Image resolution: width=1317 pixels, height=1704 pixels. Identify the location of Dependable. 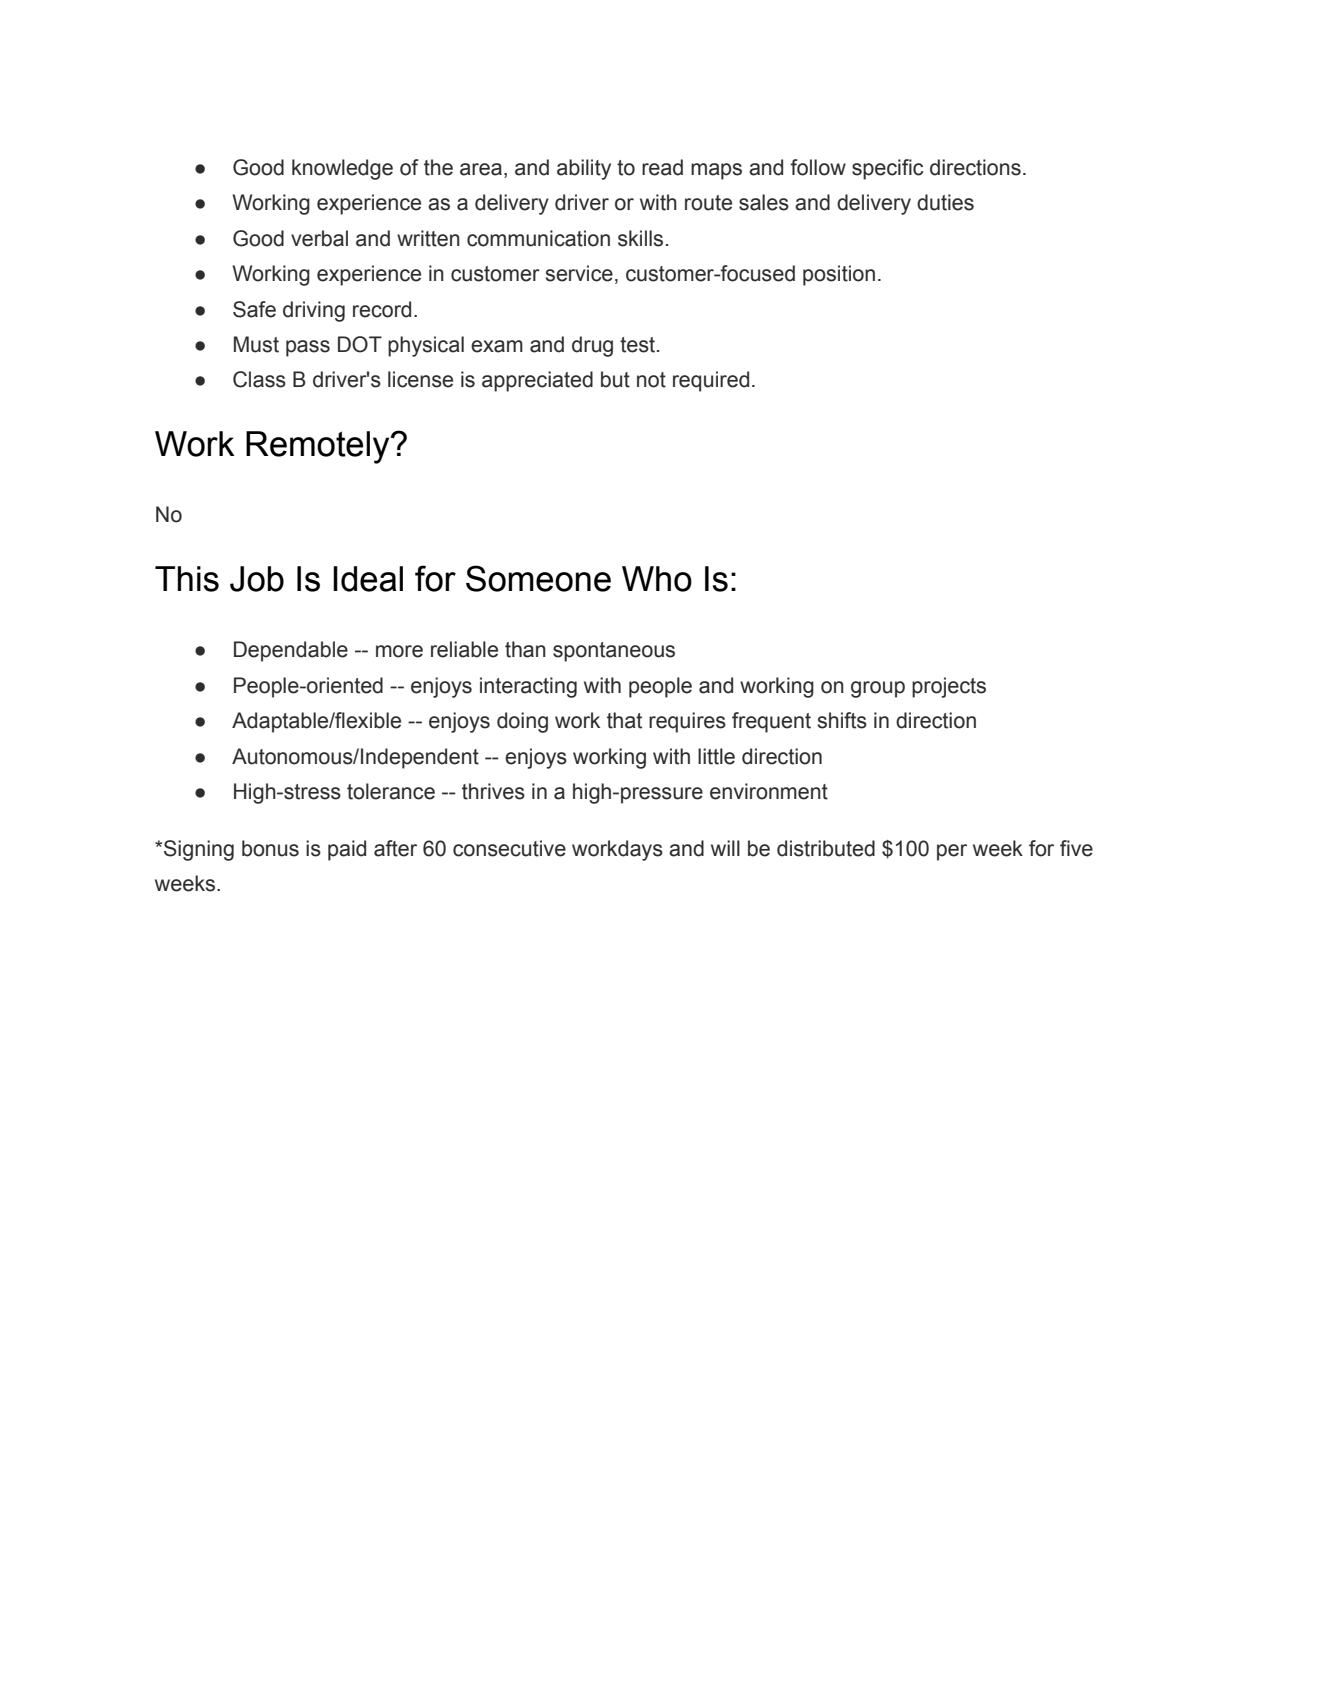
(291, 651).
